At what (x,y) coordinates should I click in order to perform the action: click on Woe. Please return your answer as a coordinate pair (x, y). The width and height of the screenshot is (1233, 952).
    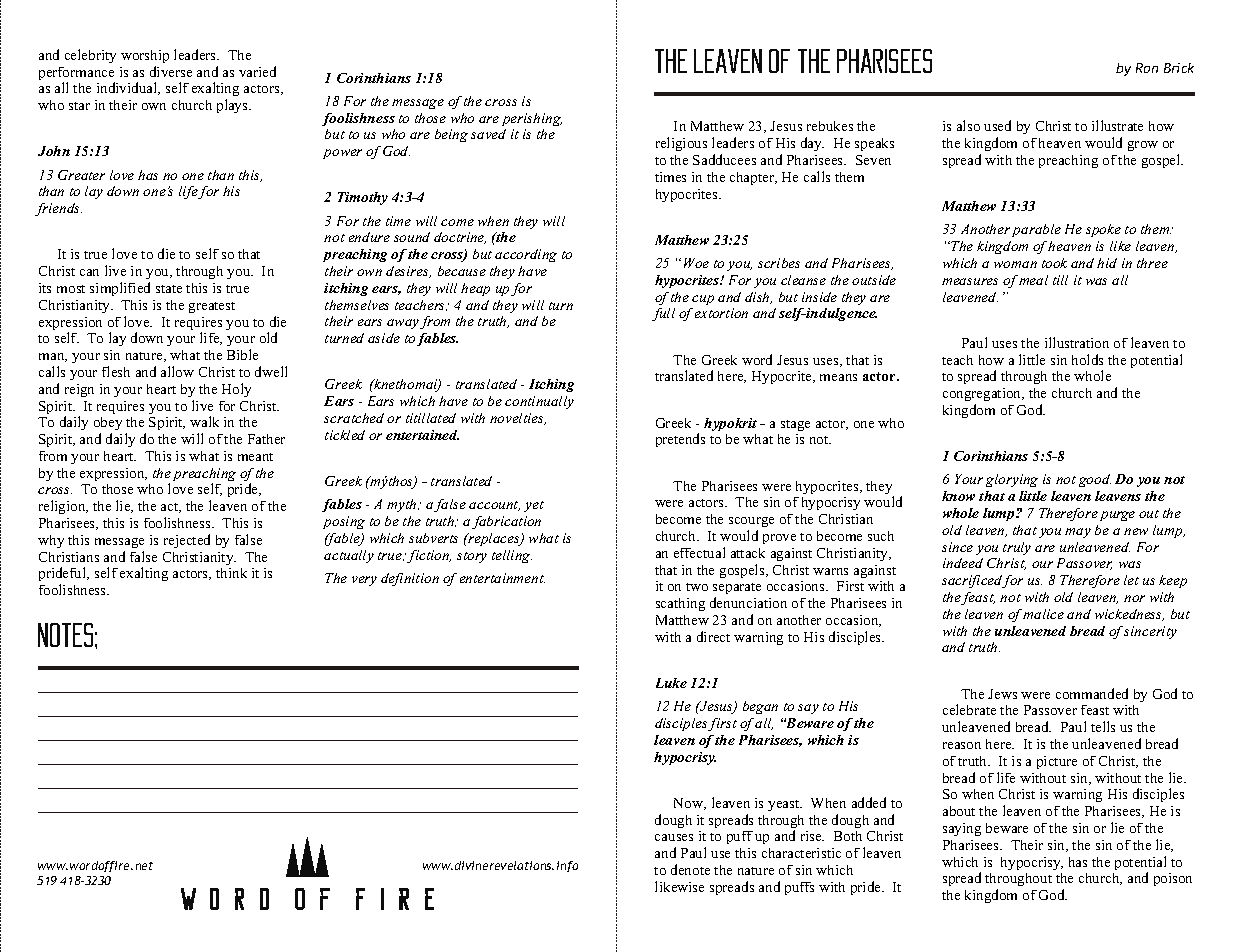
    Looking at the image, I should click on (696, 263).
